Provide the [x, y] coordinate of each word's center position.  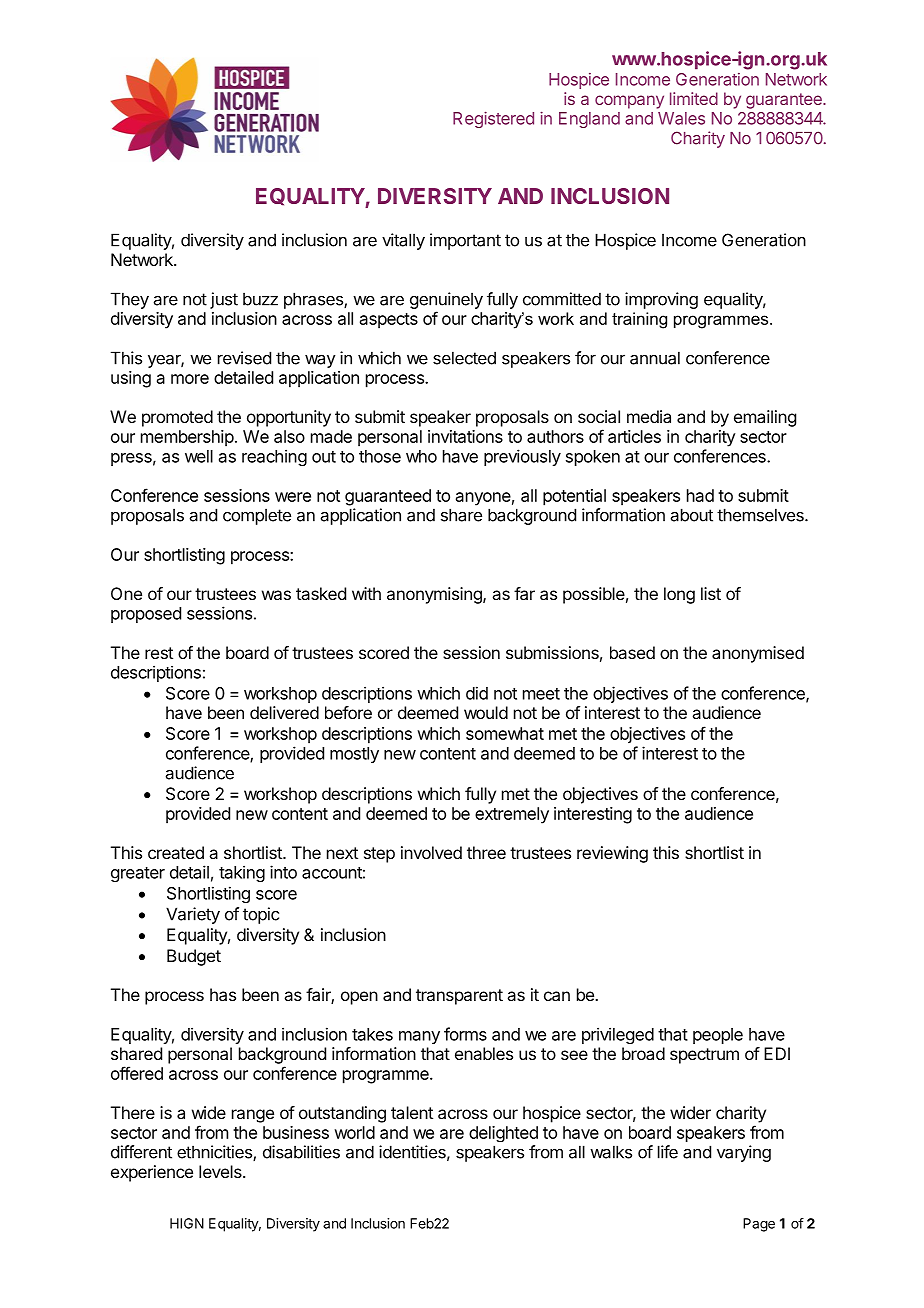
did [477, 693]
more [190, 379]
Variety [193, 915]
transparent [459, 997]
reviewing [612, 854]
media [649, 416]
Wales [681, 118]
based [632, 652]
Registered [493, 119]
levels [221, 1171]
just [224, 300]
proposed [146, 615]
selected [464, 358]
